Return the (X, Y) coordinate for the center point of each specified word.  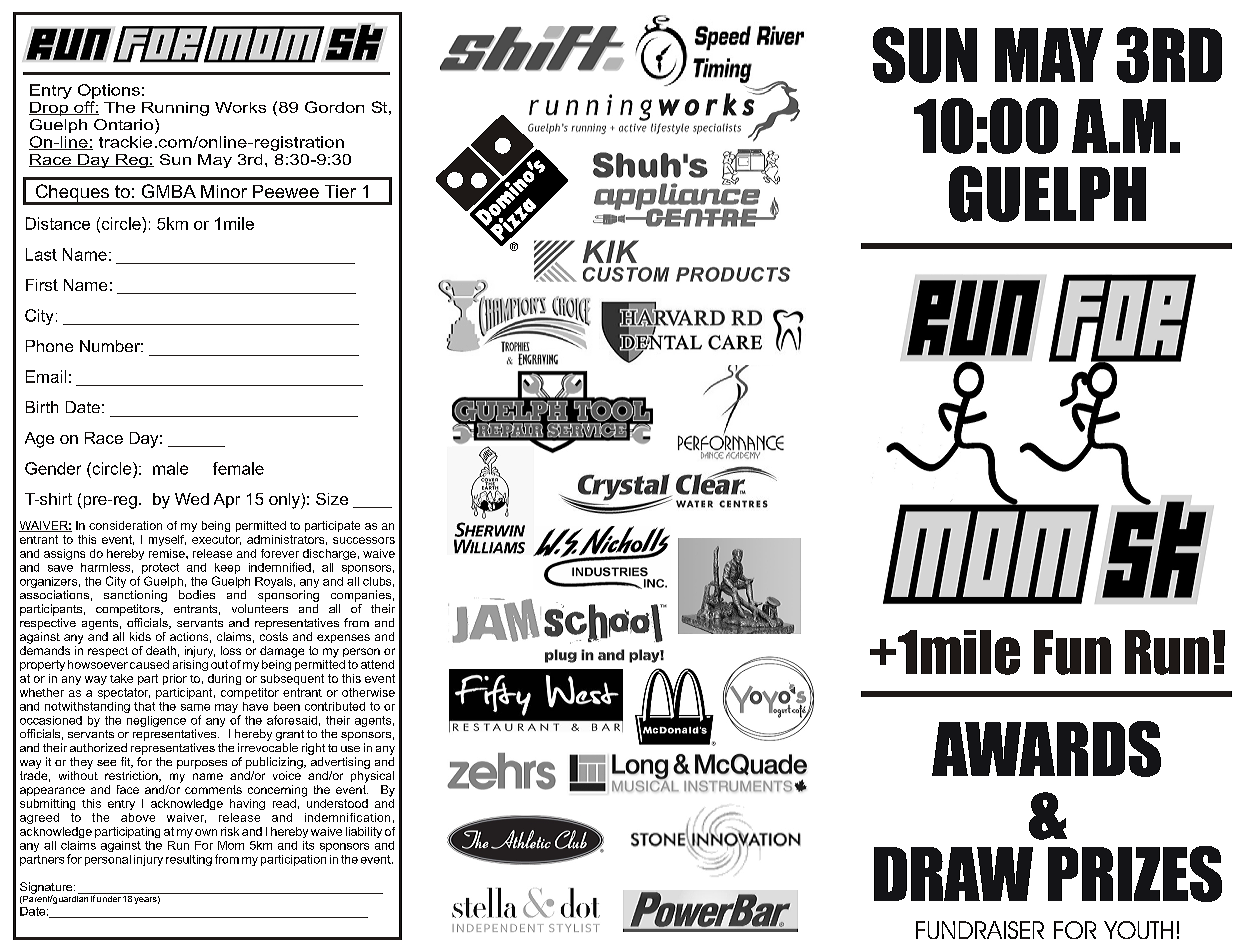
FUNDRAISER (980, 930)
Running (175, 109)
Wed (192, 499)
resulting (189, 860)
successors (364, 540)
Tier (340, 191)
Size (332, 499)
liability (364, 832)
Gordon (334, 107)
